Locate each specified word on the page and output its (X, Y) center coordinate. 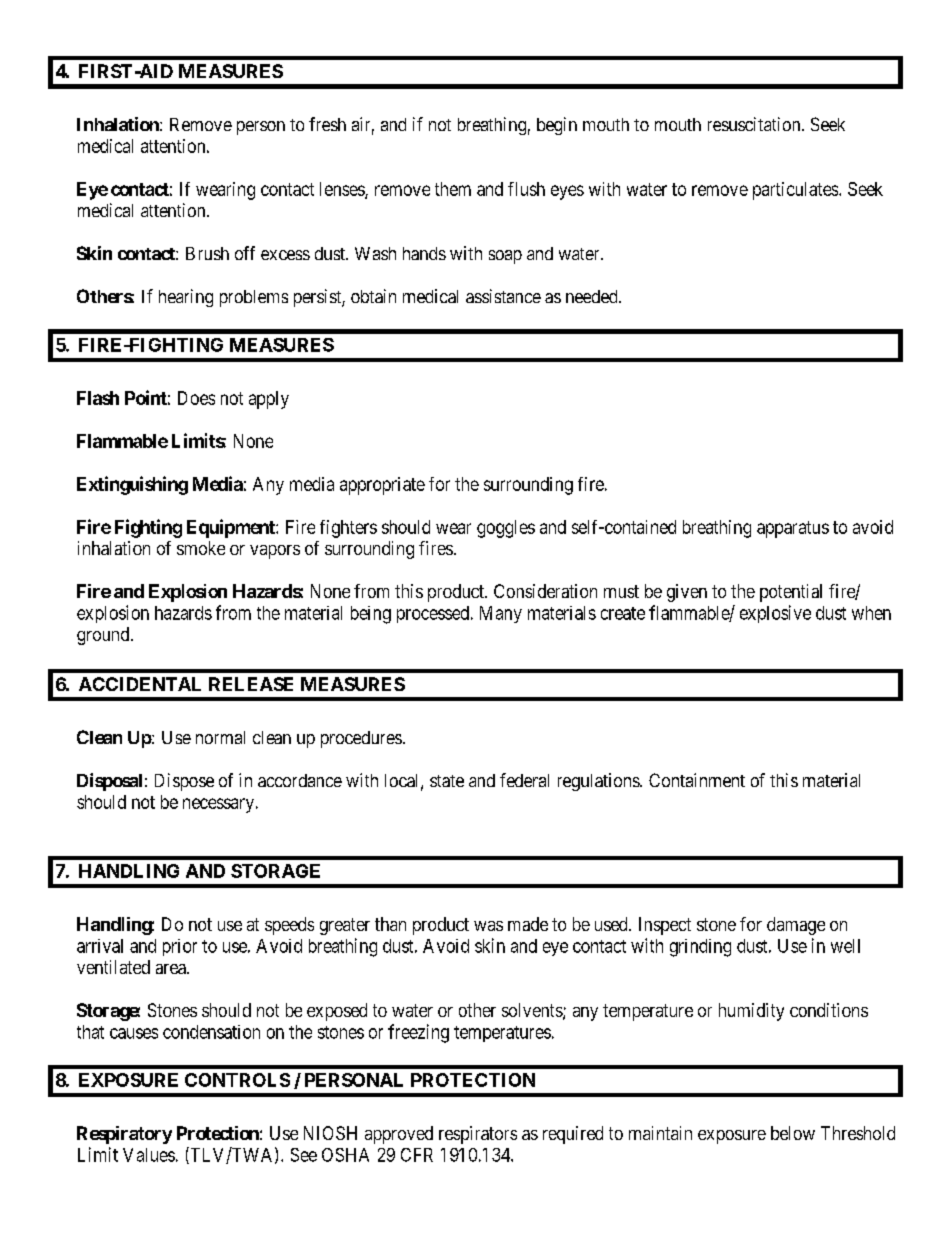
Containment (697, 780)
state (447, 781)
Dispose (184, 782)
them (453, 189)
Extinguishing (132, 485)
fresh (327, 124)
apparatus (793, 529)
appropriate (382, 486)
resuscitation (755, 124)
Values (149, 1155)
